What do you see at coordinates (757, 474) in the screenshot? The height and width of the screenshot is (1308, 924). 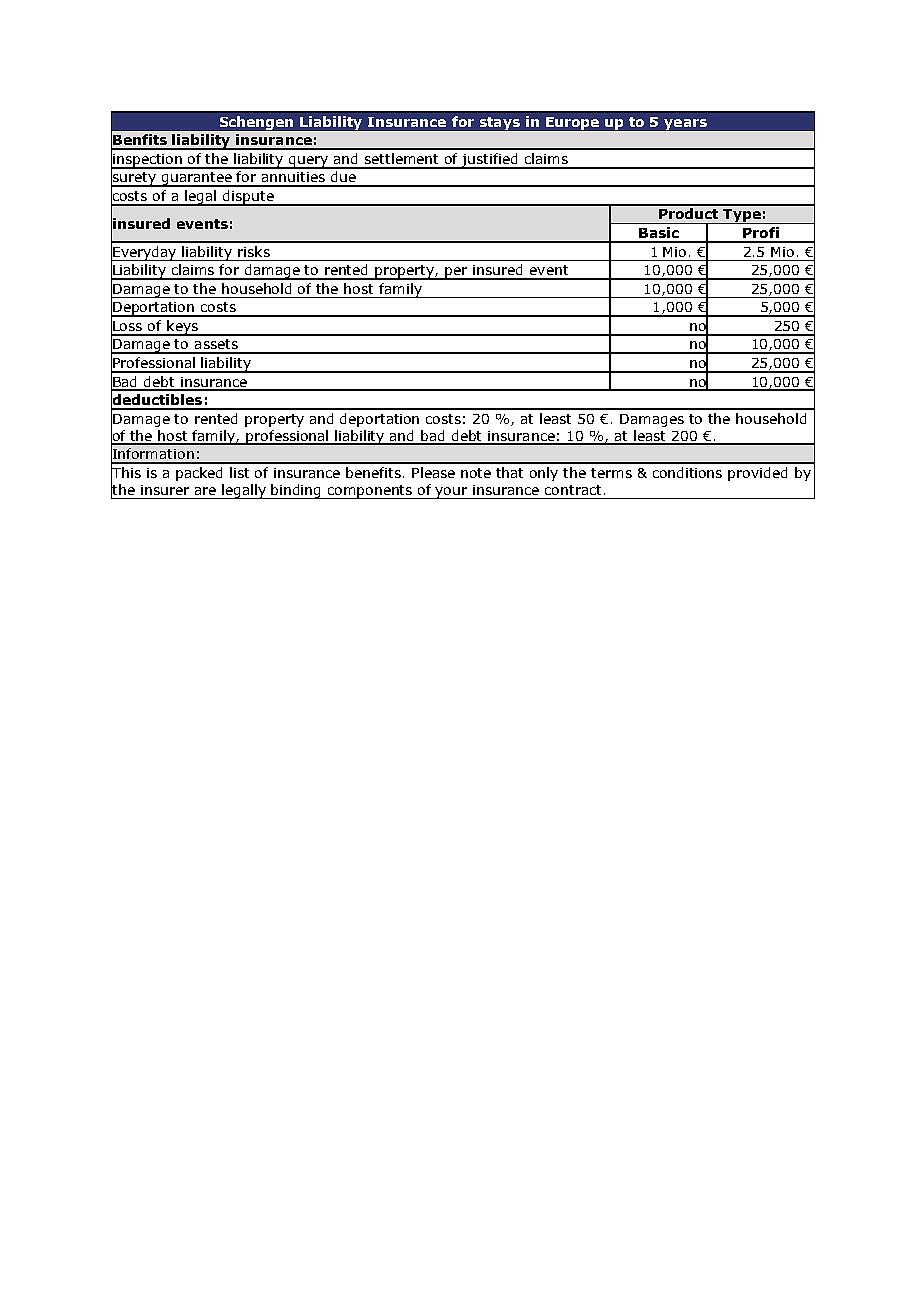 I see `provided` at bounding box center [757, 474].
